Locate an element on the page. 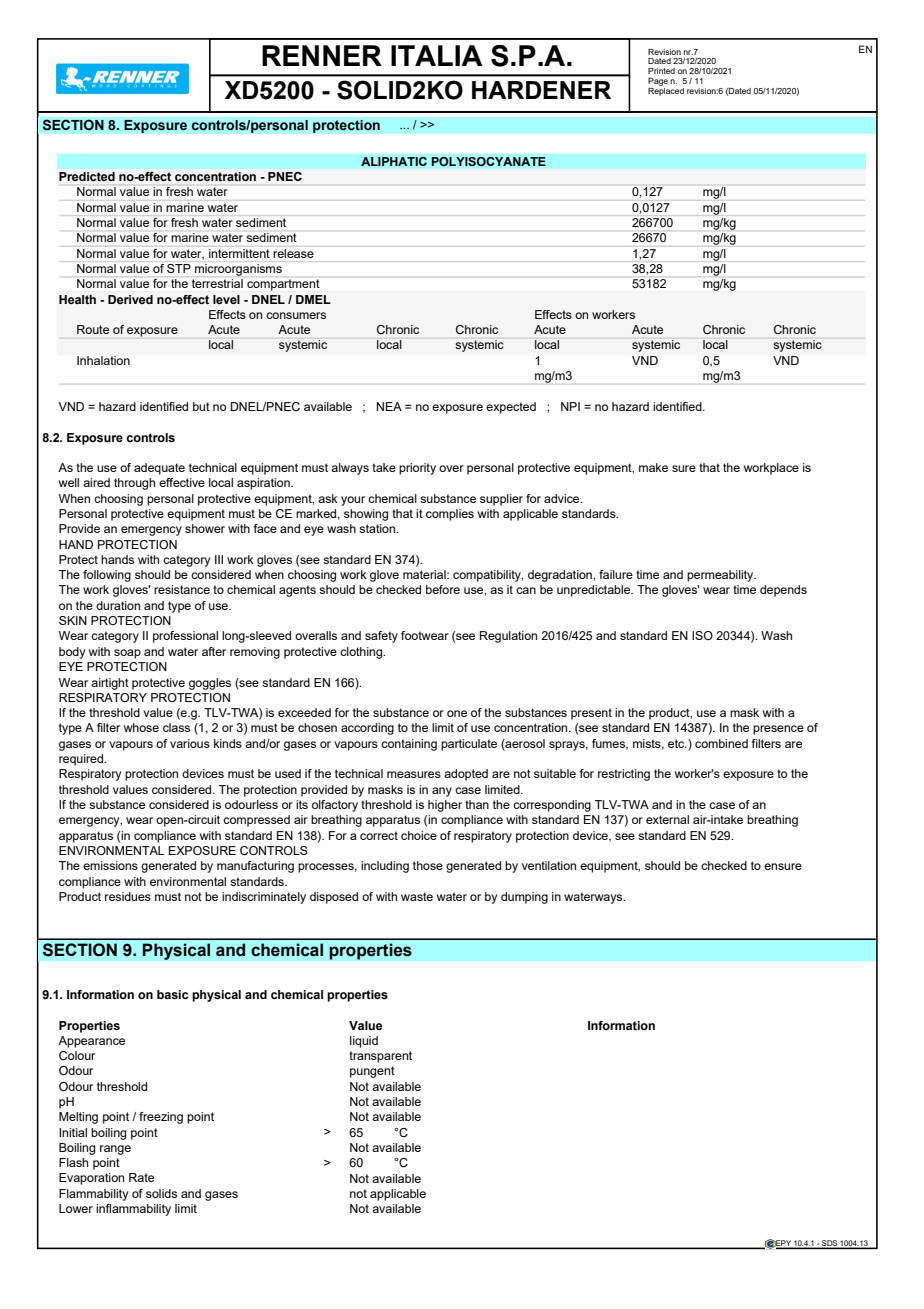 This image has height=1309, width=924. residues is located at coordinates (128, 896).
